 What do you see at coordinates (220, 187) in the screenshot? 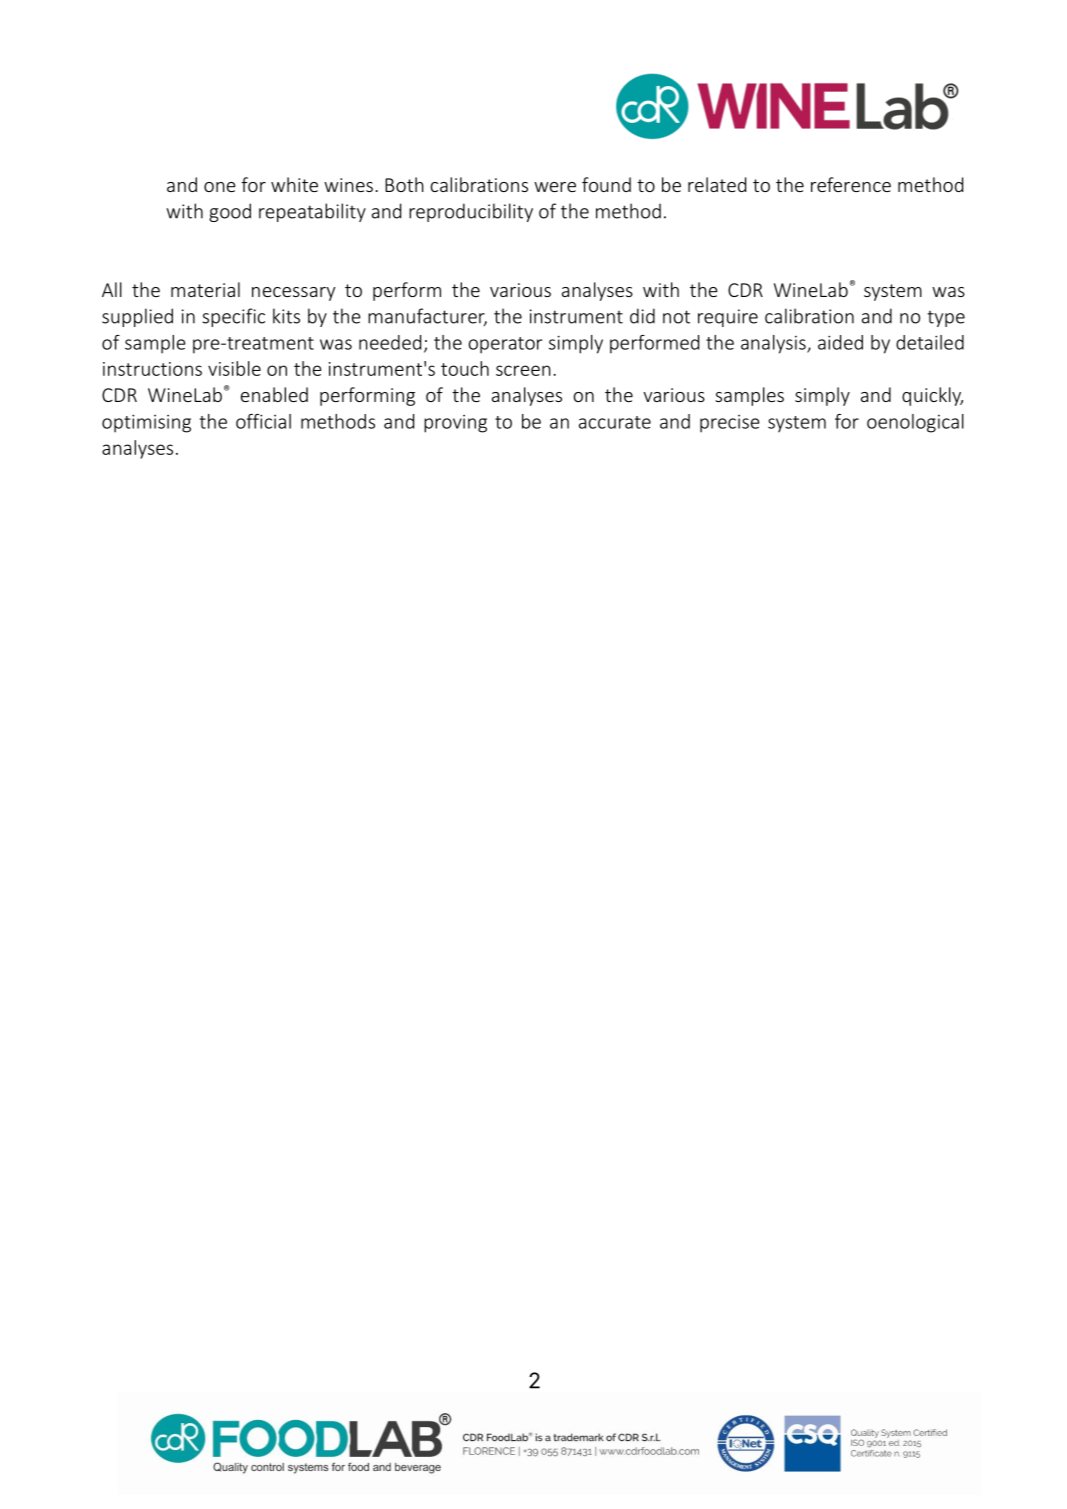
I see `one` at bounding box center [220, 187].
